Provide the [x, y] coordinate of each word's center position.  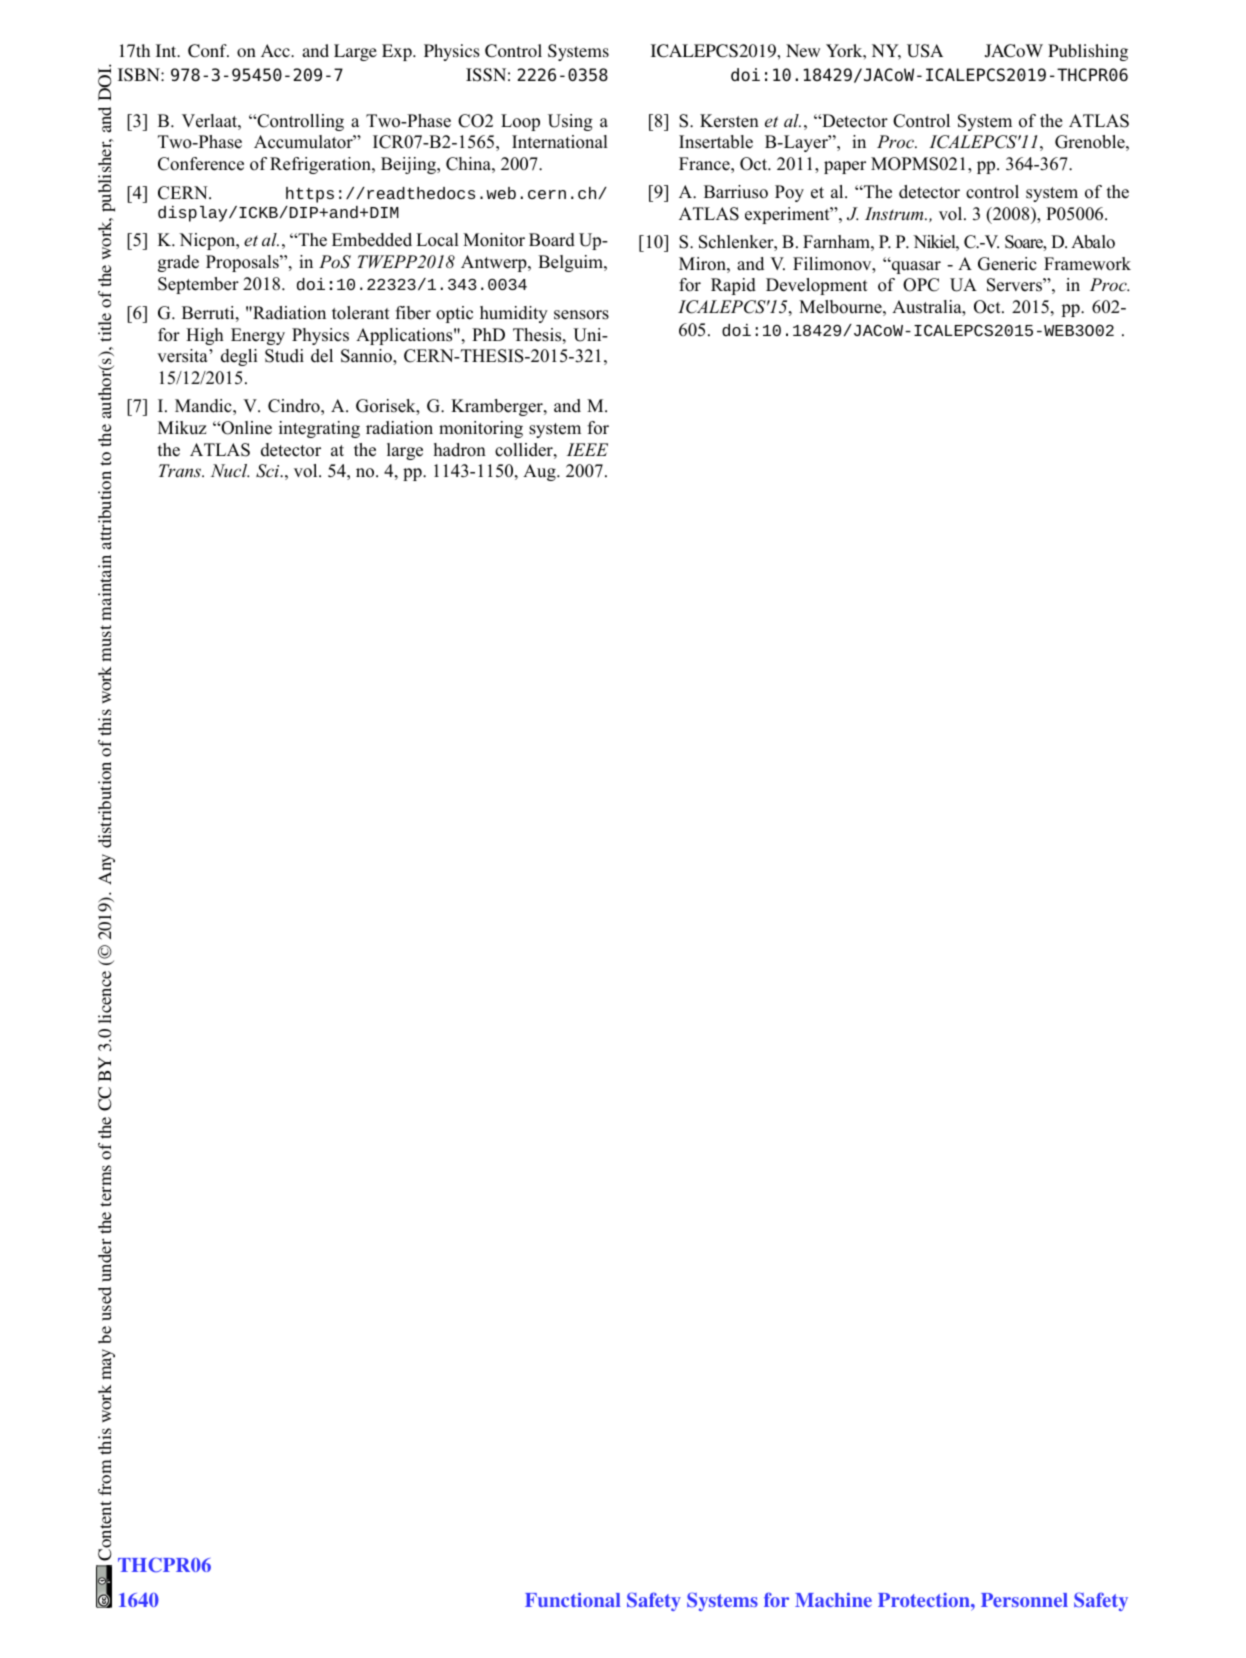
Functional [573, 1599]
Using [570, 122]
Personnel [1024, 1600]
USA [925, 51]
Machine [833, 1599]
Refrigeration [321, 165]
